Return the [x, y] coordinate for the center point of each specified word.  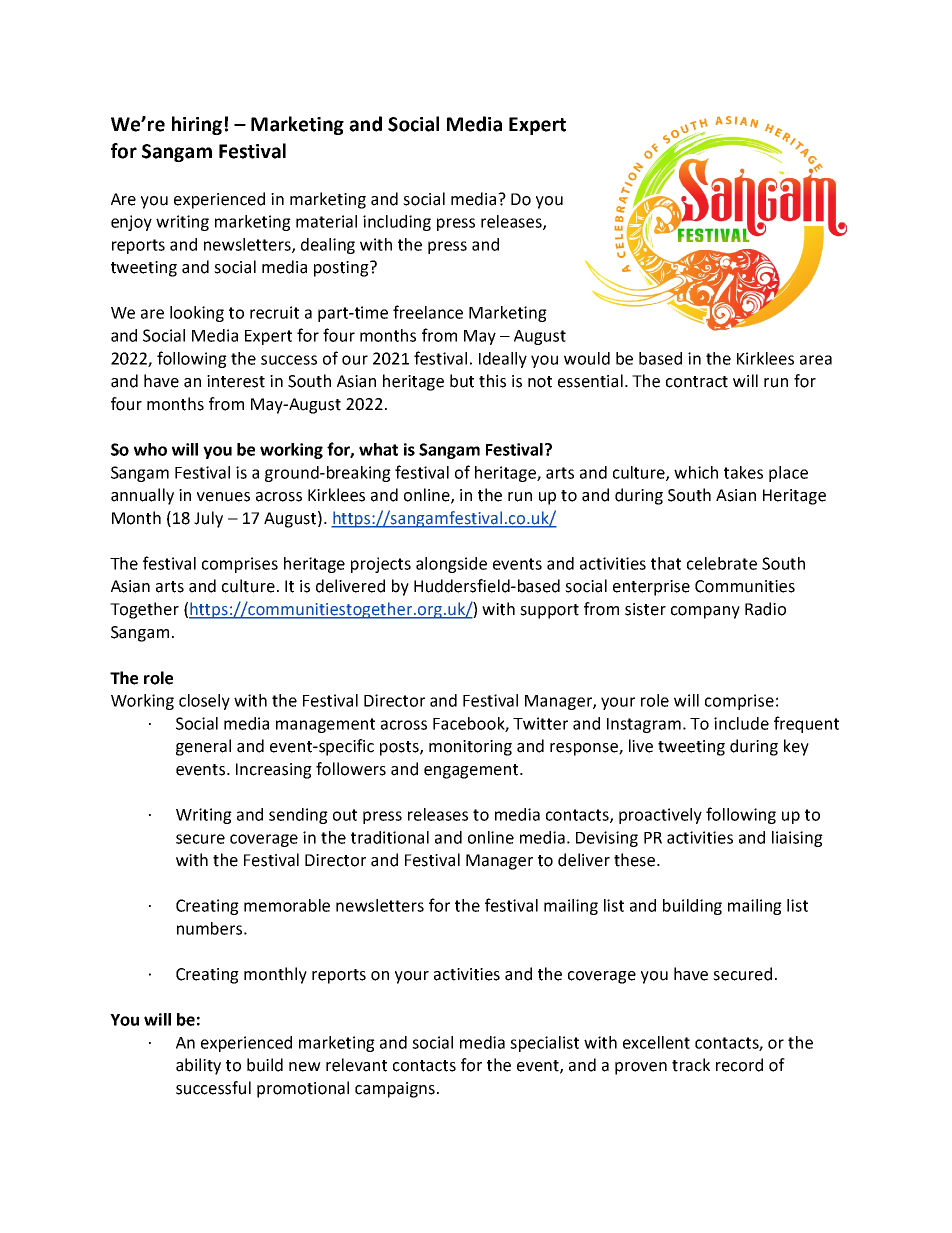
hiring [197, 125]
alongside [451, 565]
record [739, 1065]
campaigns [395, 1090]
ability [198, 1066]
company [705, 612]
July [208, 519]
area [816, 360]
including [397, 223]
